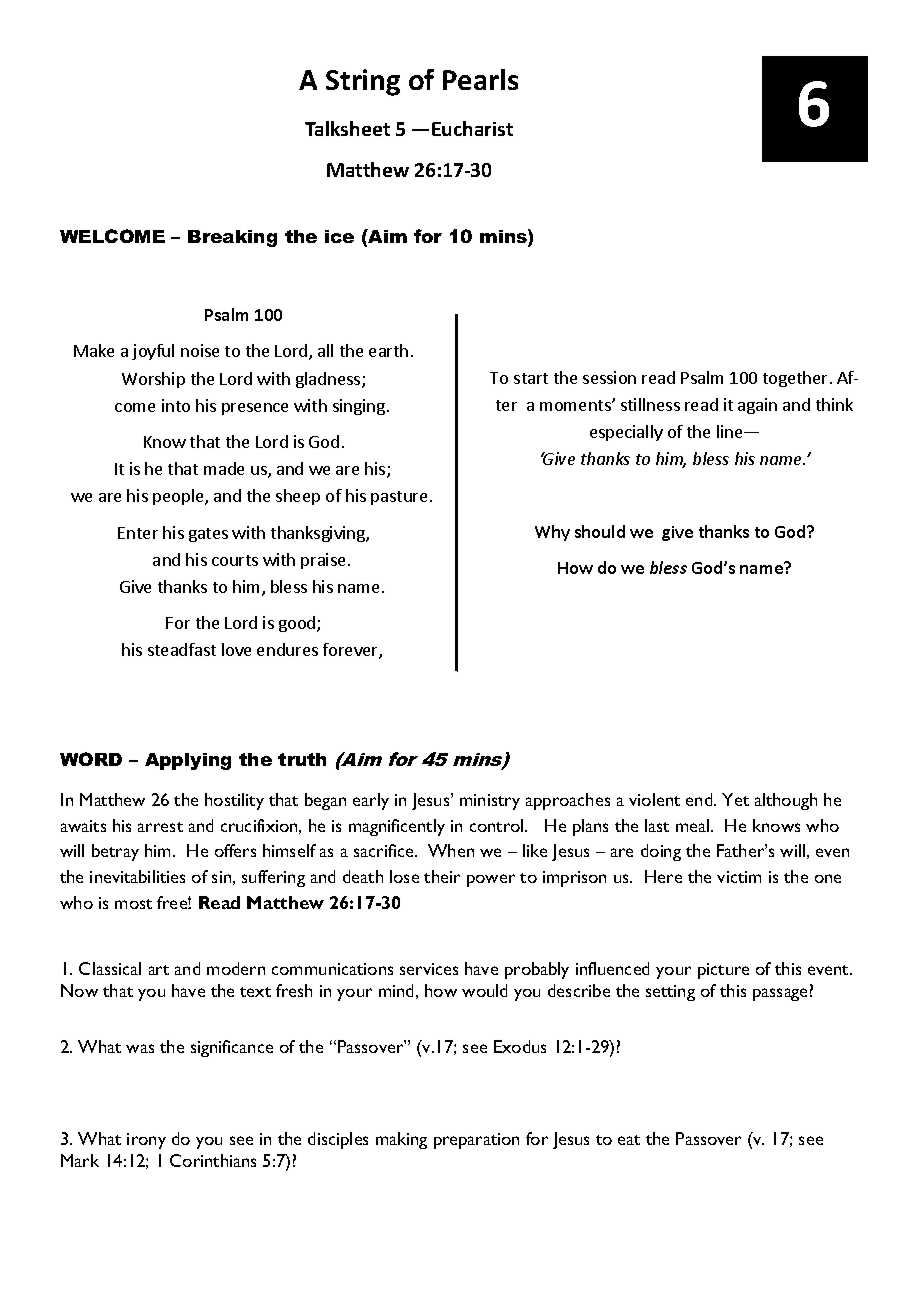 This page has width=924, height=1308. Describe the element at coordinates (739, 877) in the page. I see `victim` at that location.
